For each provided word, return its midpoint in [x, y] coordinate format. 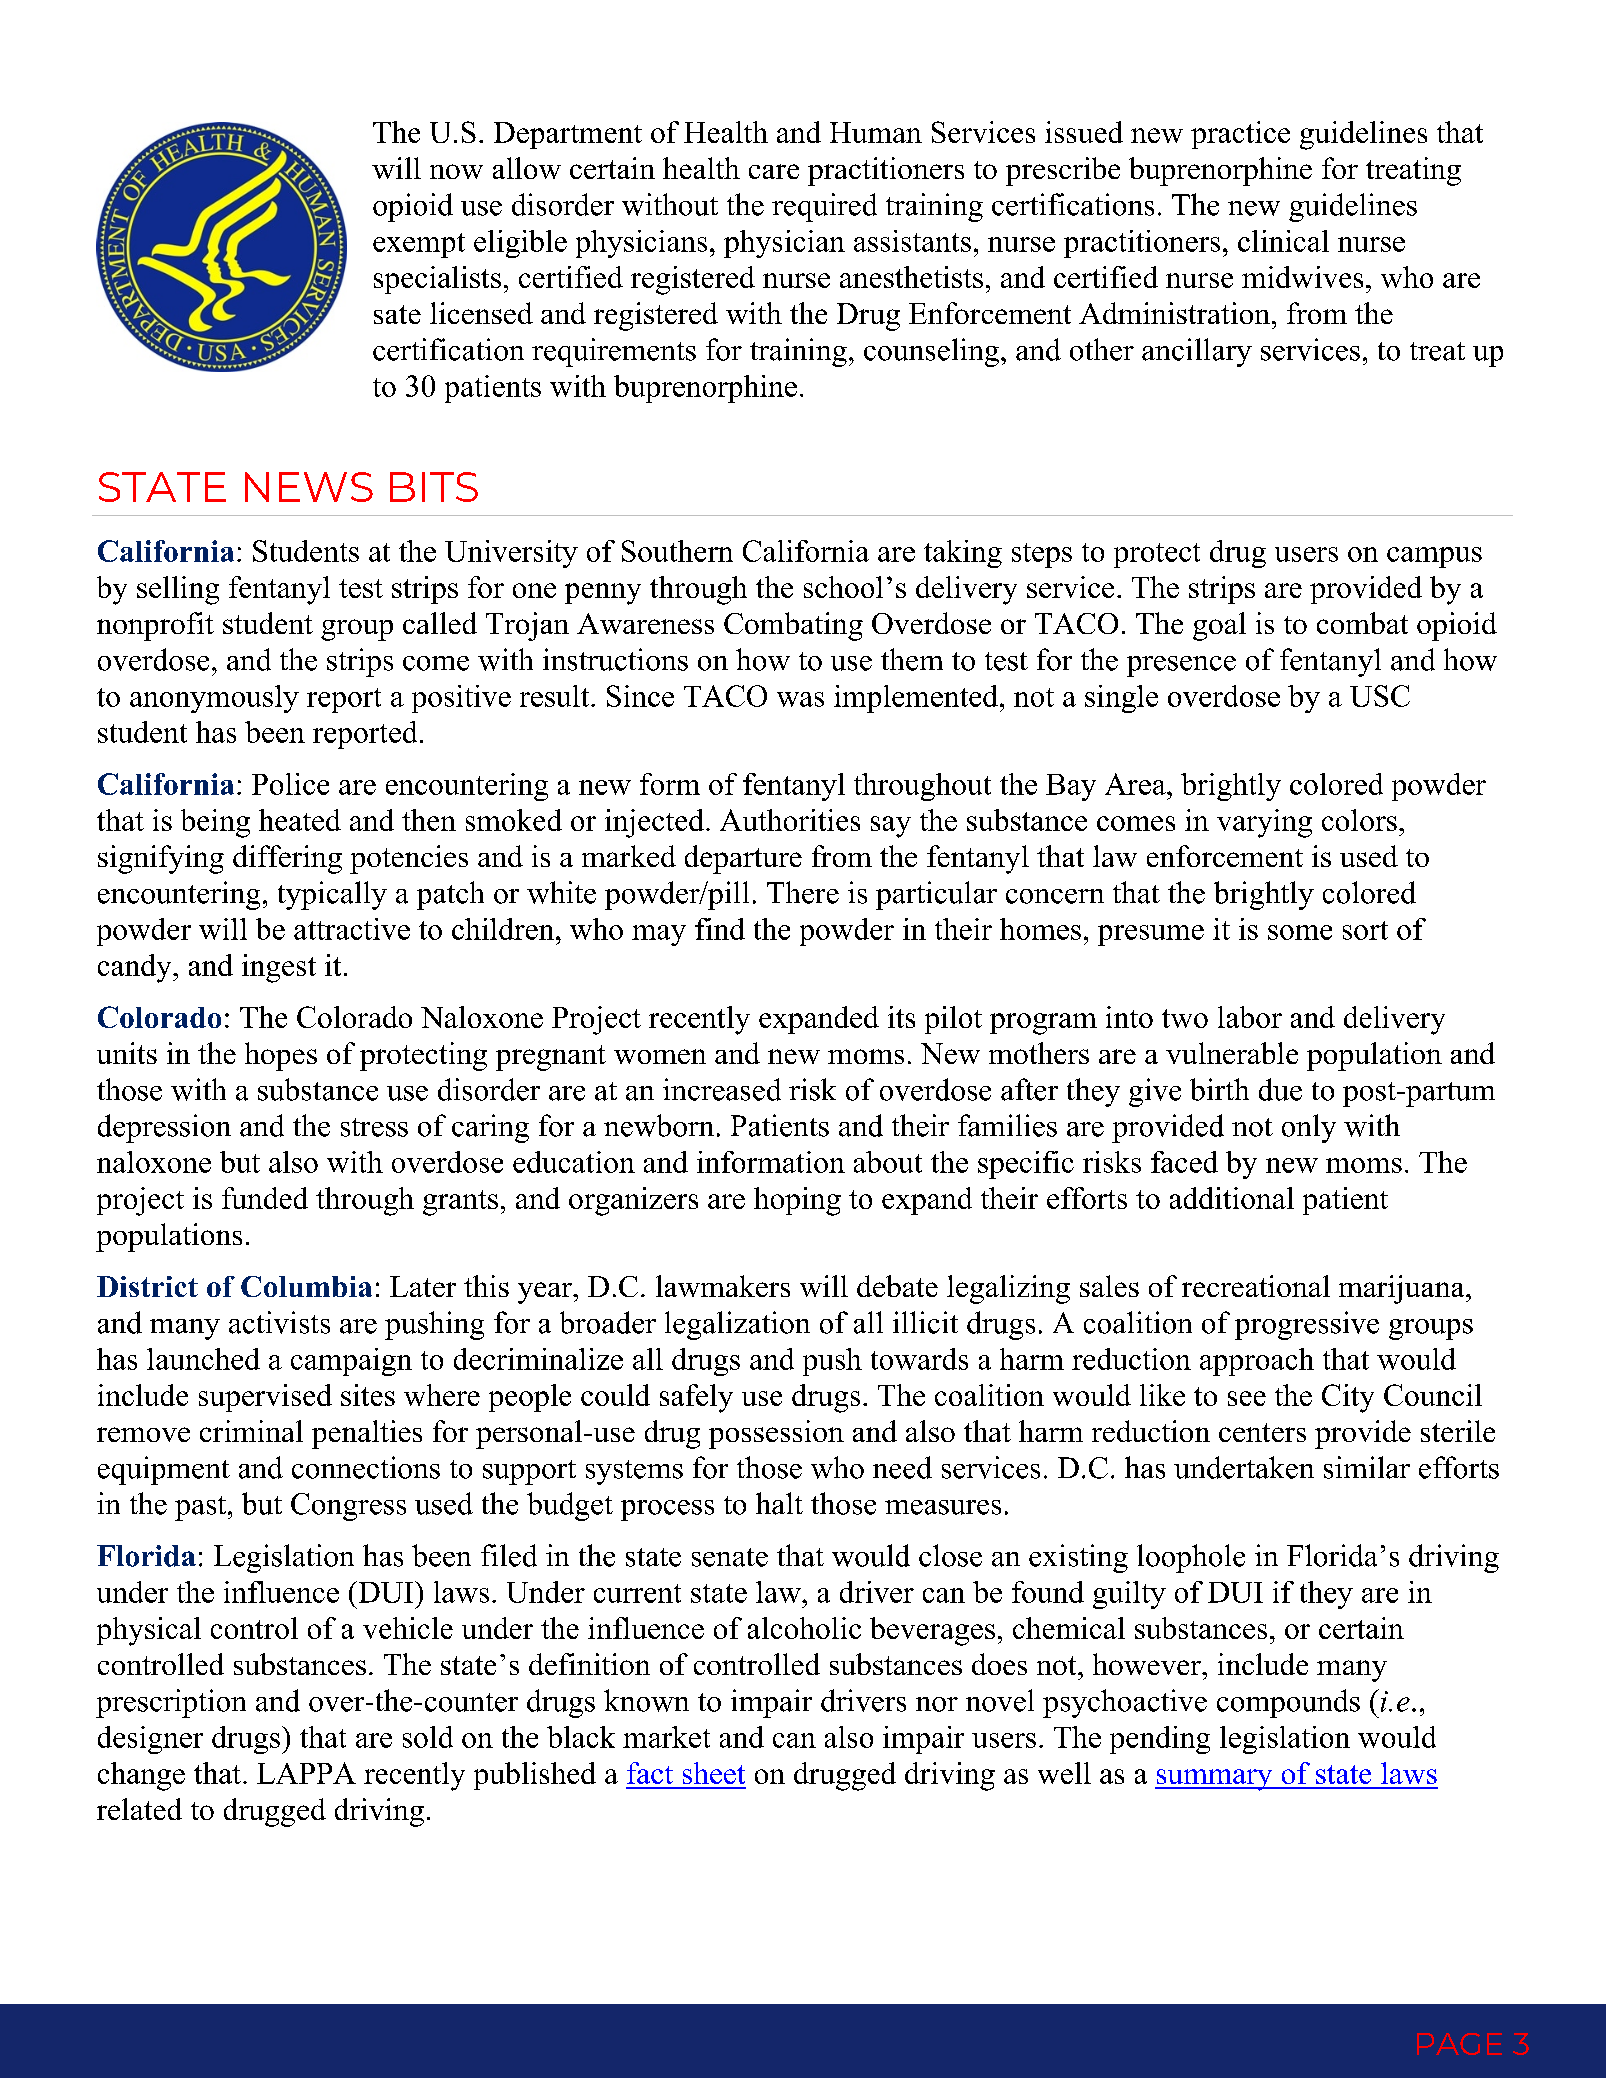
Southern [677, 551]
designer [150, 1740]
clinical [1283, 241]
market [666, 1737]
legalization [737, 1325]
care [774, 171]
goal [1219, 626]
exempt [419, 245]
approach [1257, 1362]
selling [178, 590]
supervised [265, 1398]
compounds [1288, 1703]
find [720, 929]
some [1300, 932]
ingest [279, 968]
